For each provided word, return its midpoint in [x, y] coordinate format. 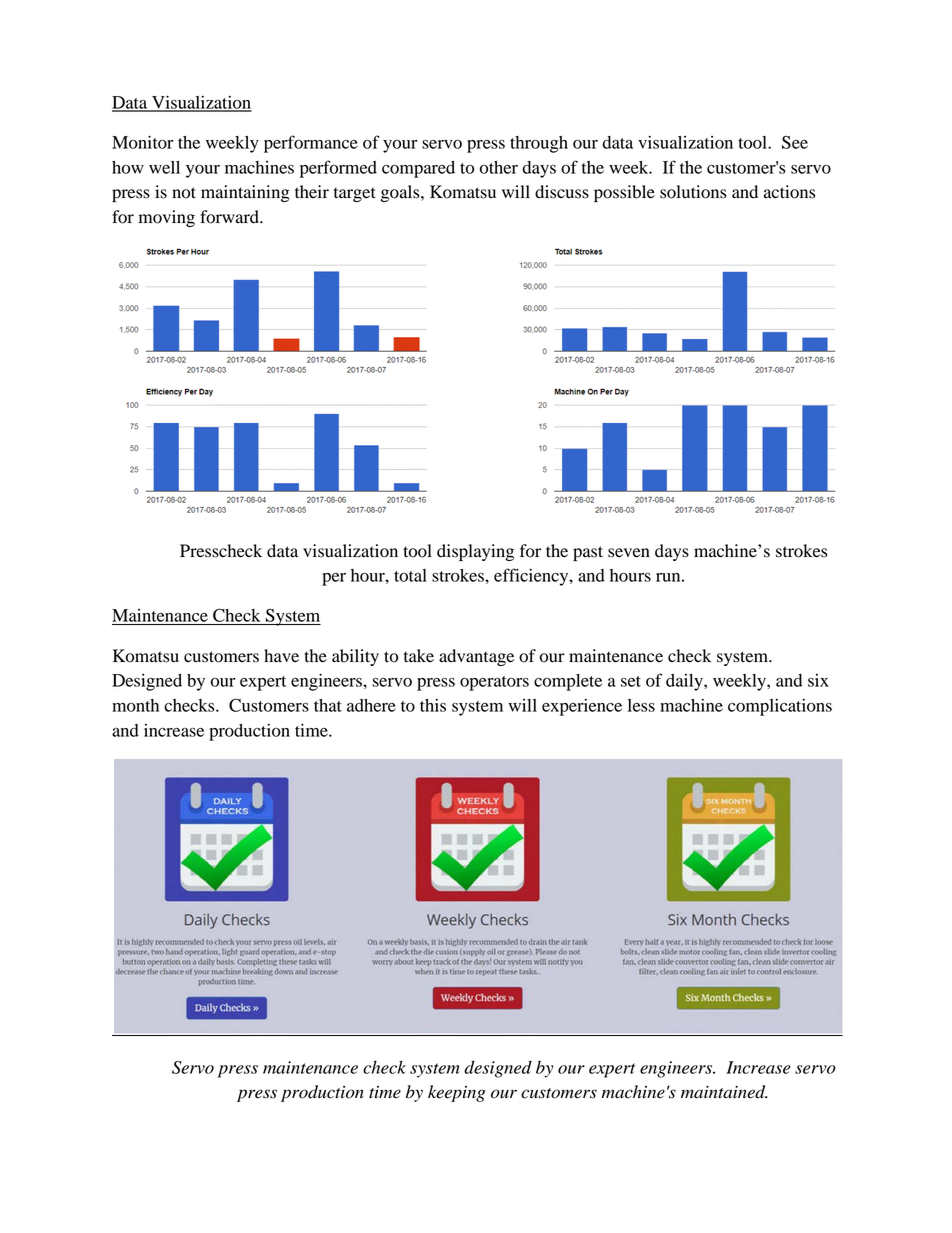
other [499, 167]
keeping [456, 1093]
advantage [476, 657]
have [281, 656]
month [135, 705]
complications [780, 707]
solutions [693, 192]
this [433, 705]
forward [230, 217]
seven [629, 553]
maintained [724, 1092]
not [184, 193]
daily [685, 682]
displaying [475, 552]
